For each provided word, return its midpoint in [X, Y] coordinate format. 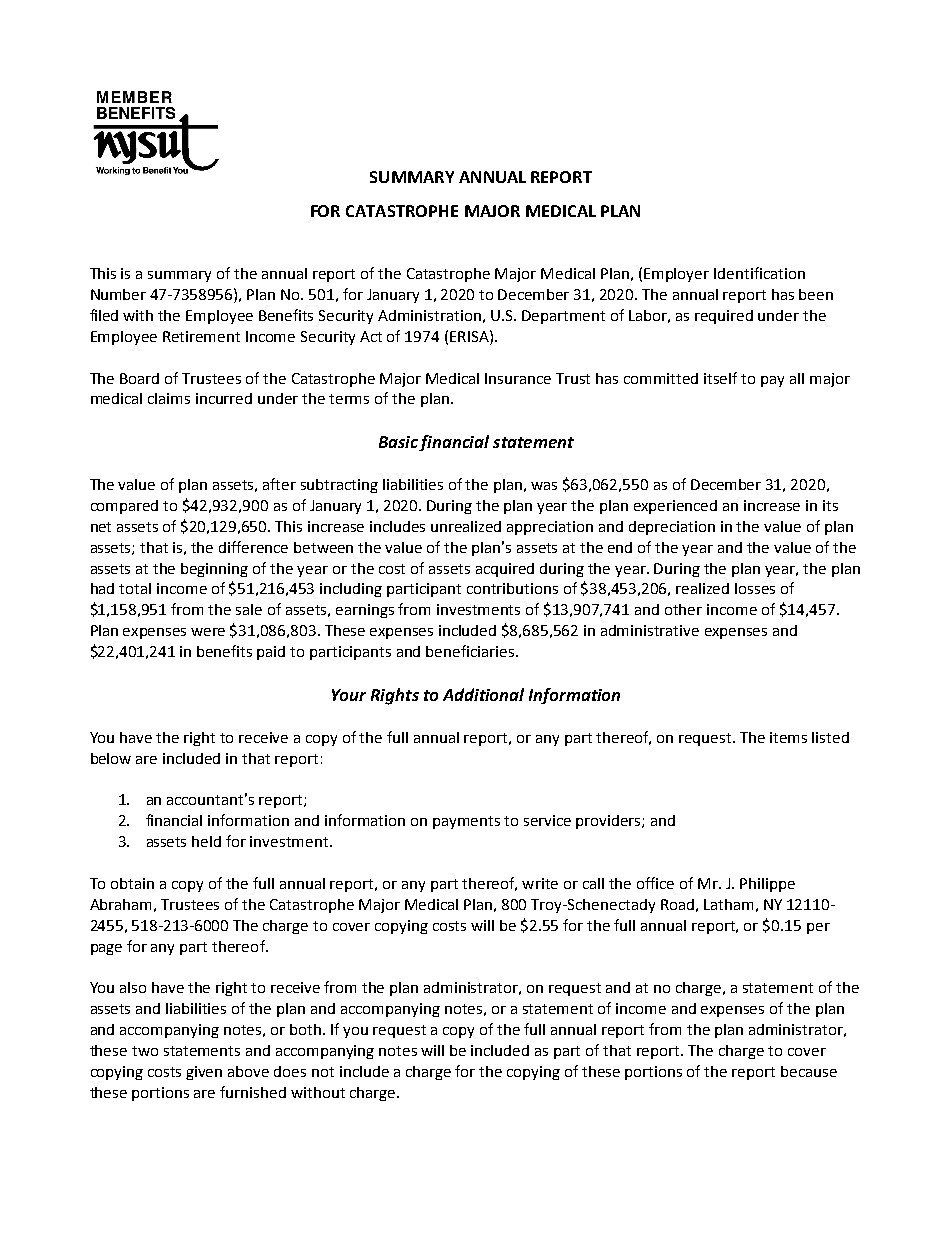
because [809, 1071]
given [204, 1073]
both [307, 1029]
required [724, 317]
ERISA [470, 336]
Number [118, 294]
